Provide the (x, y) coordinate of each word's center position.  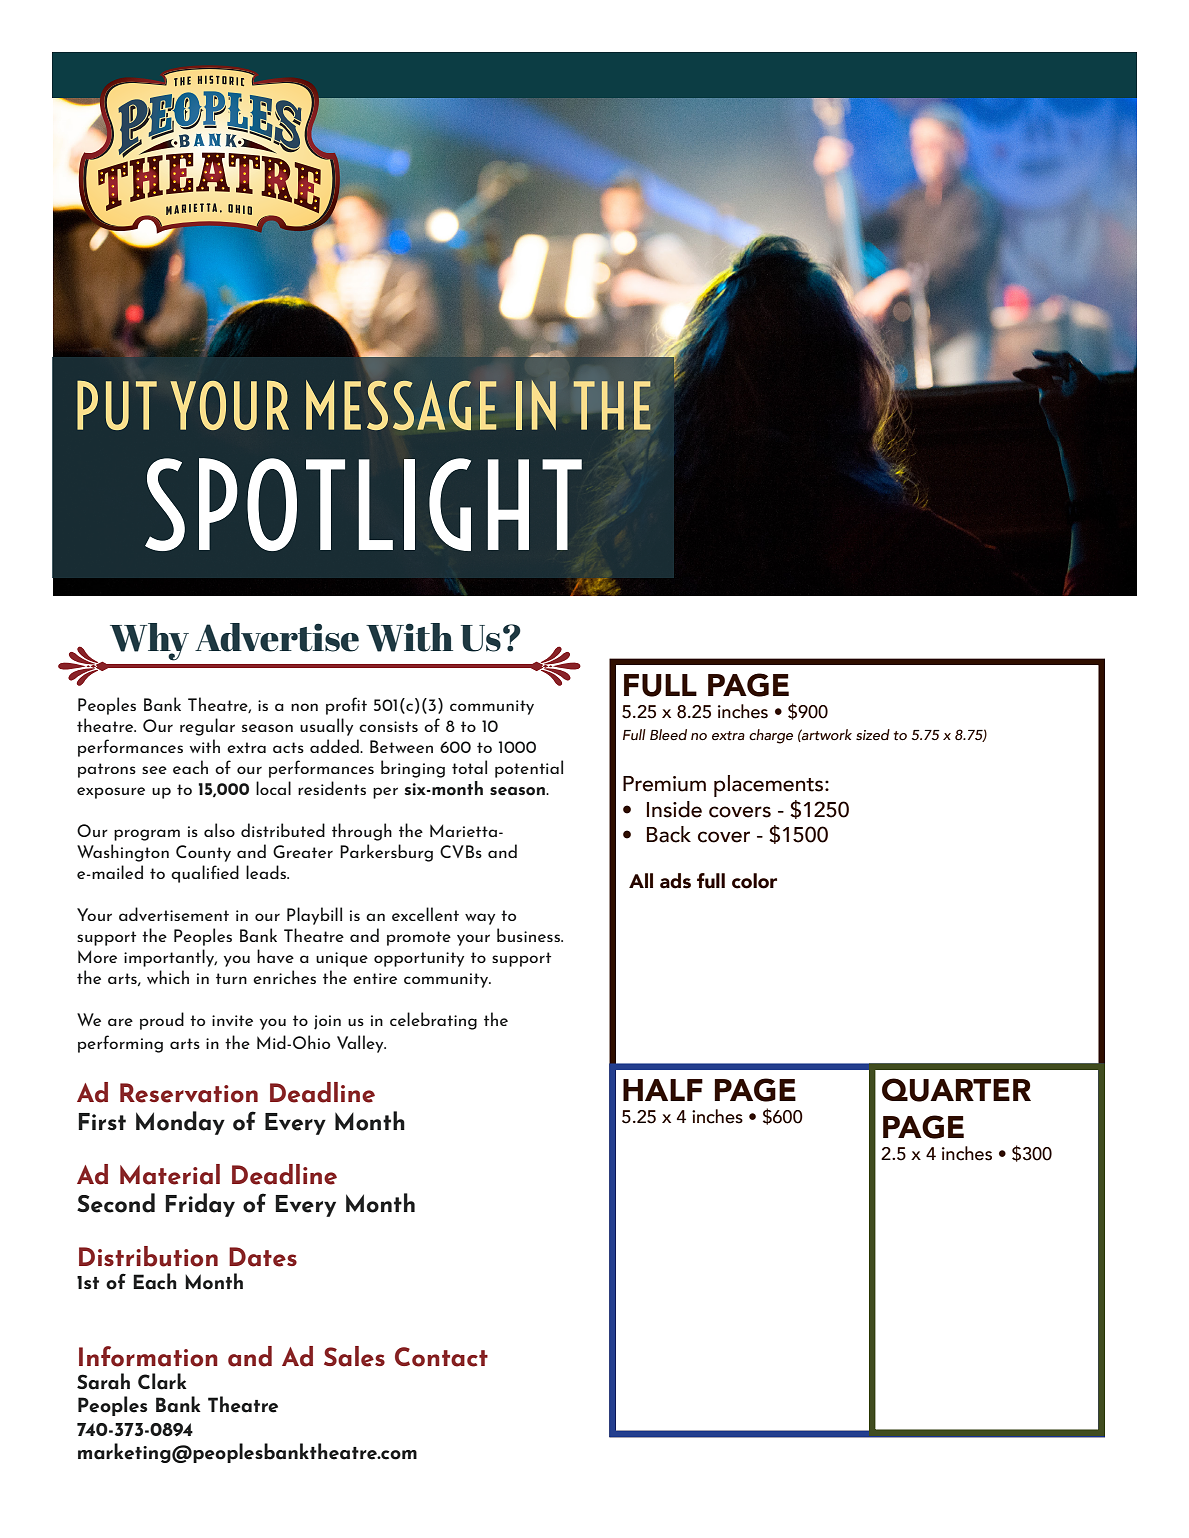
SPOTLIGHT (363, 504)
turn (231, 978)
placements (770, 786)
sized (873, 735)
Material (170, 1174)
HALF (663, 1090)
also (219, 830)
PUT (117, 405)
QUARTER (956, 1090)
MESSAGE (401, 405)
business (529, 935)
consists (388, 726)
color (754, 881)
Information (148, 1356)
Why (149, 642)
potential (529, 769)
